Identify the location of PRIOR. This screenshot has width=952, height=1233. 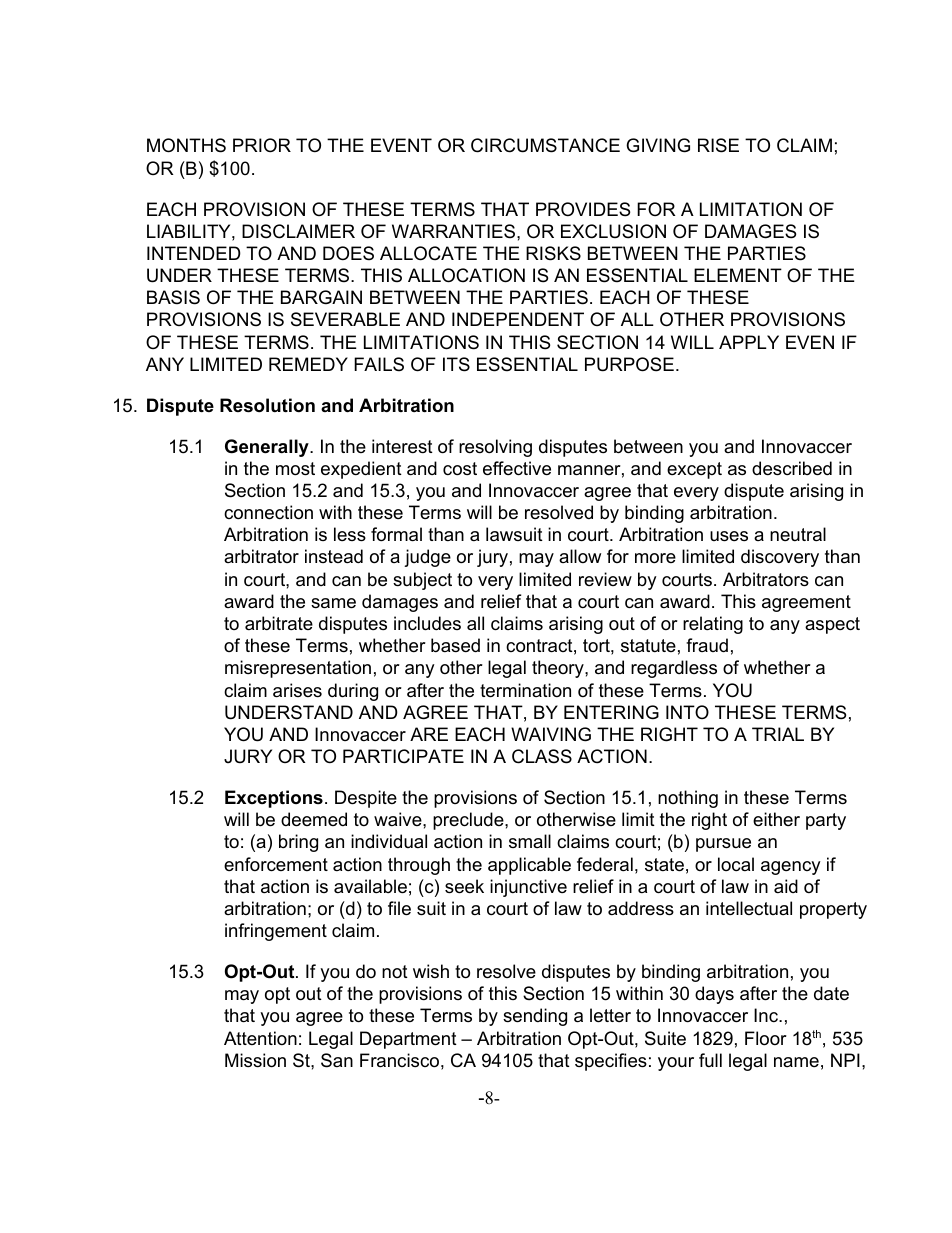
(262, 145).
